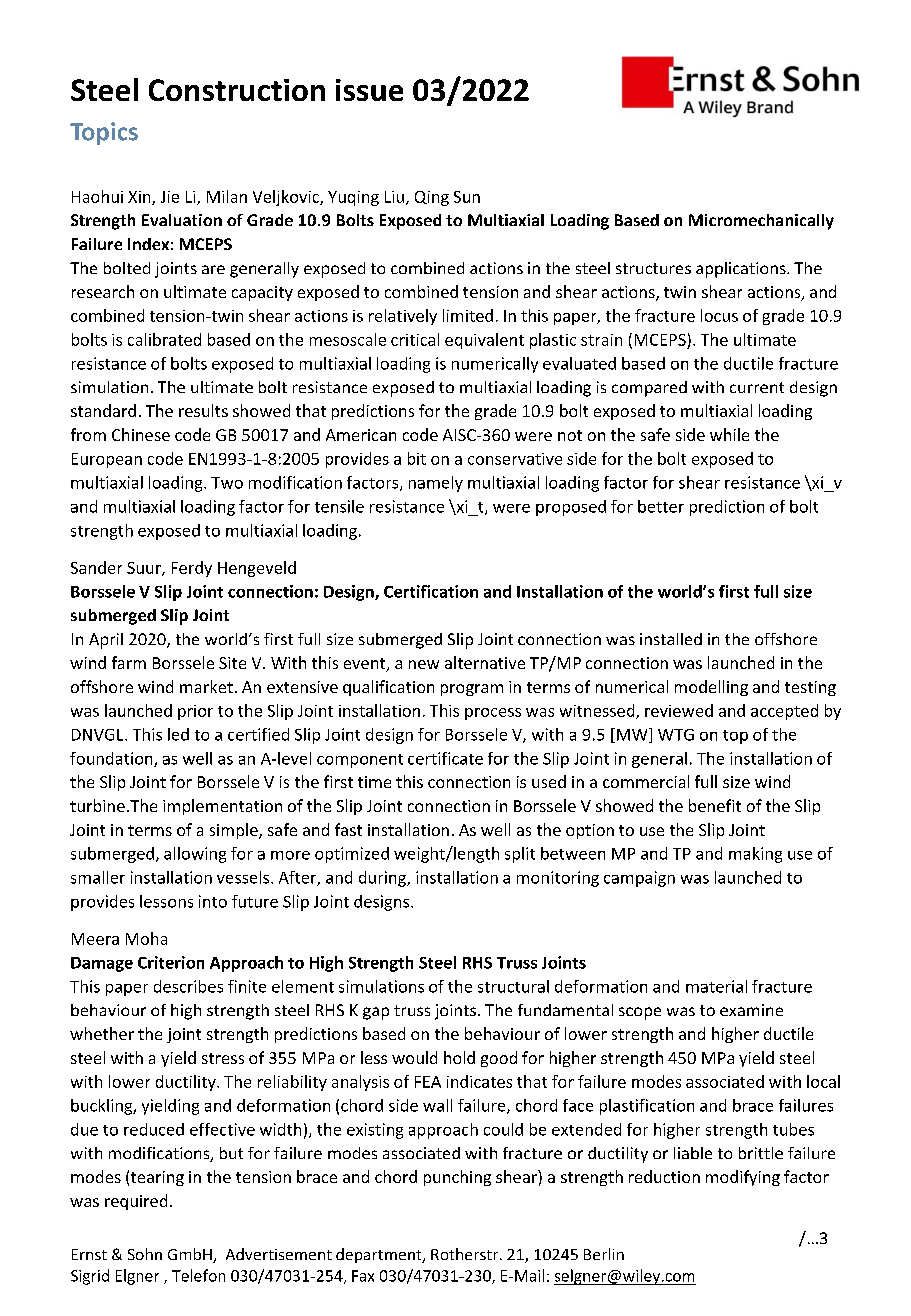  I want to click on program, so click(472, 690).
